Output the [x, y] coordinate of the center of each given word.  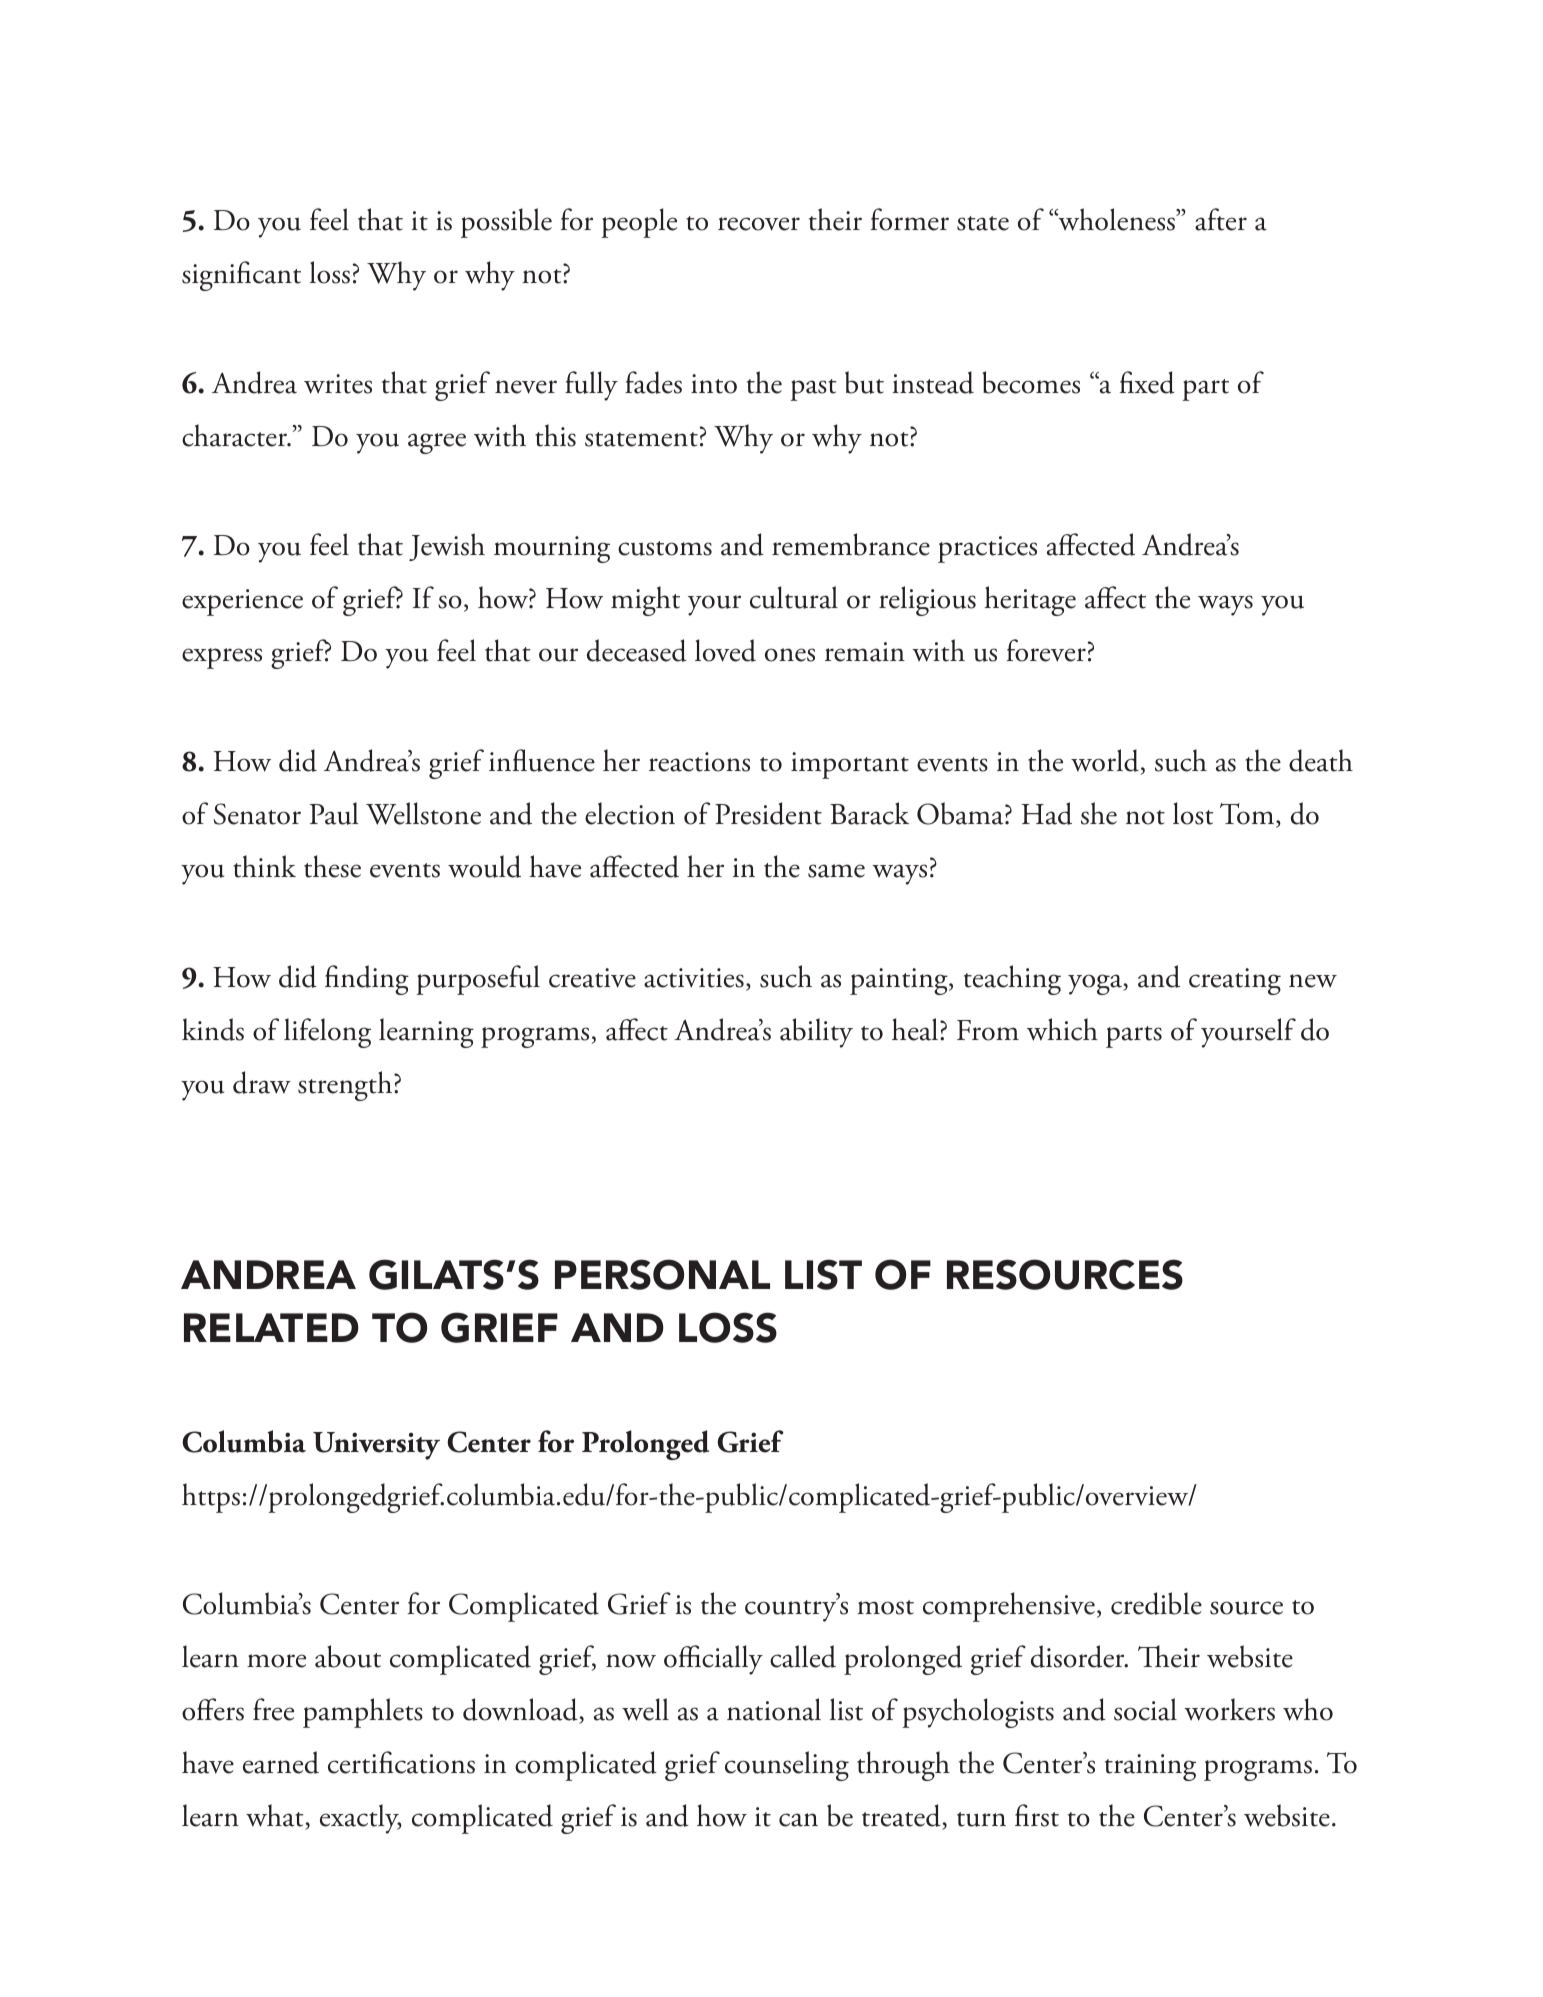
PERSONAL [662, 1274]
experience [242, 602]
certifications [401, 1762]
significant [241, 276]
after [1221, 219]
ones [790, 655]
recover [759, 224]
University [376, 1446]
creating [1235, 981]
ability [816, 1033]
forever [1046, 650]
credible [1156, 1603]
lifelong [327, 1033]
